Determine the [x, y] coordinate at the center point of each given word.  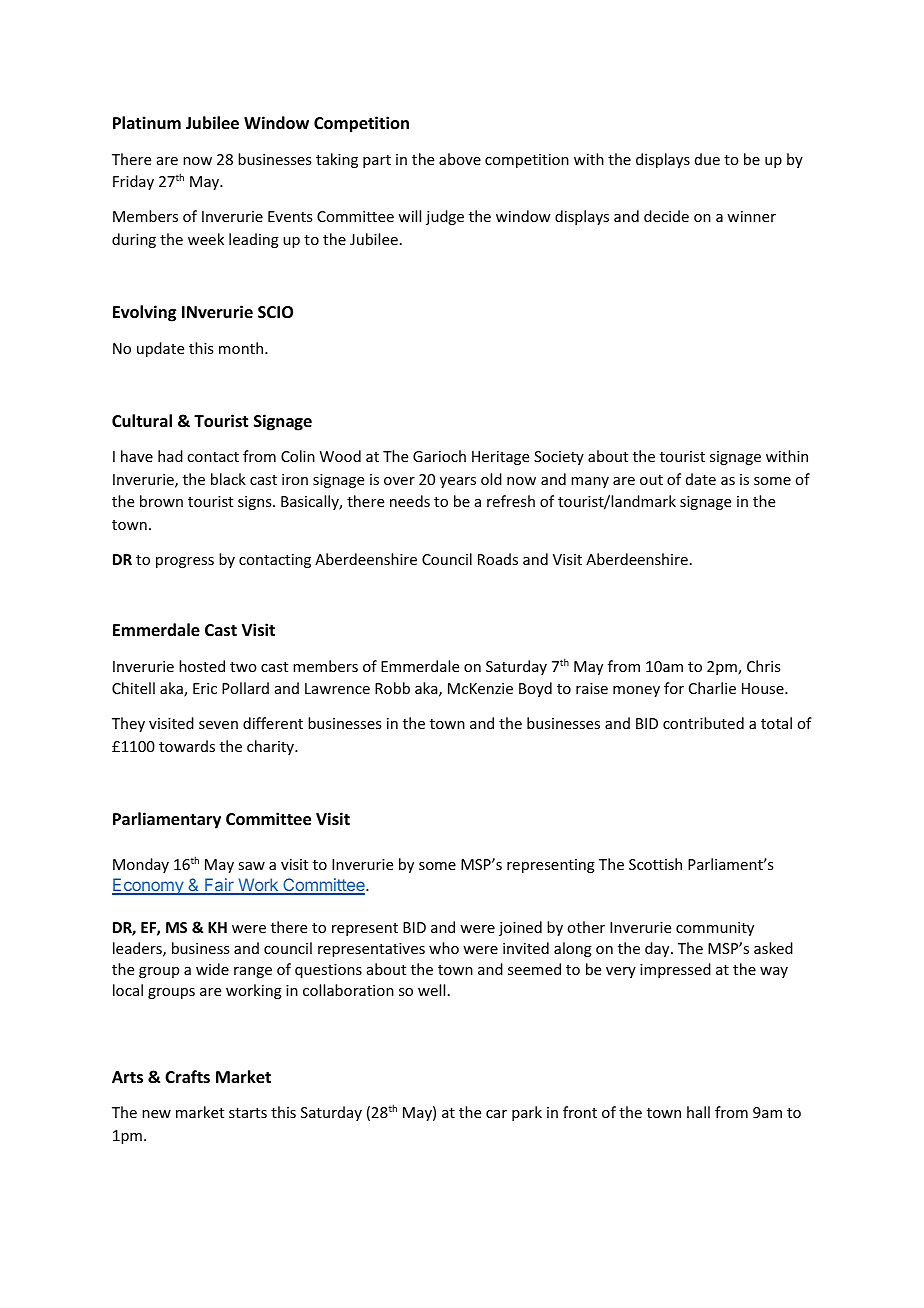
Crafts [187, 1076]
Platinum [147, 123]
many [590, 482]
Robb [392, 688]
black [228, 479]
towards [187, 746]
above [460, 159]
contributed [703, 723]
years [458, 482]
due [707, 159]
